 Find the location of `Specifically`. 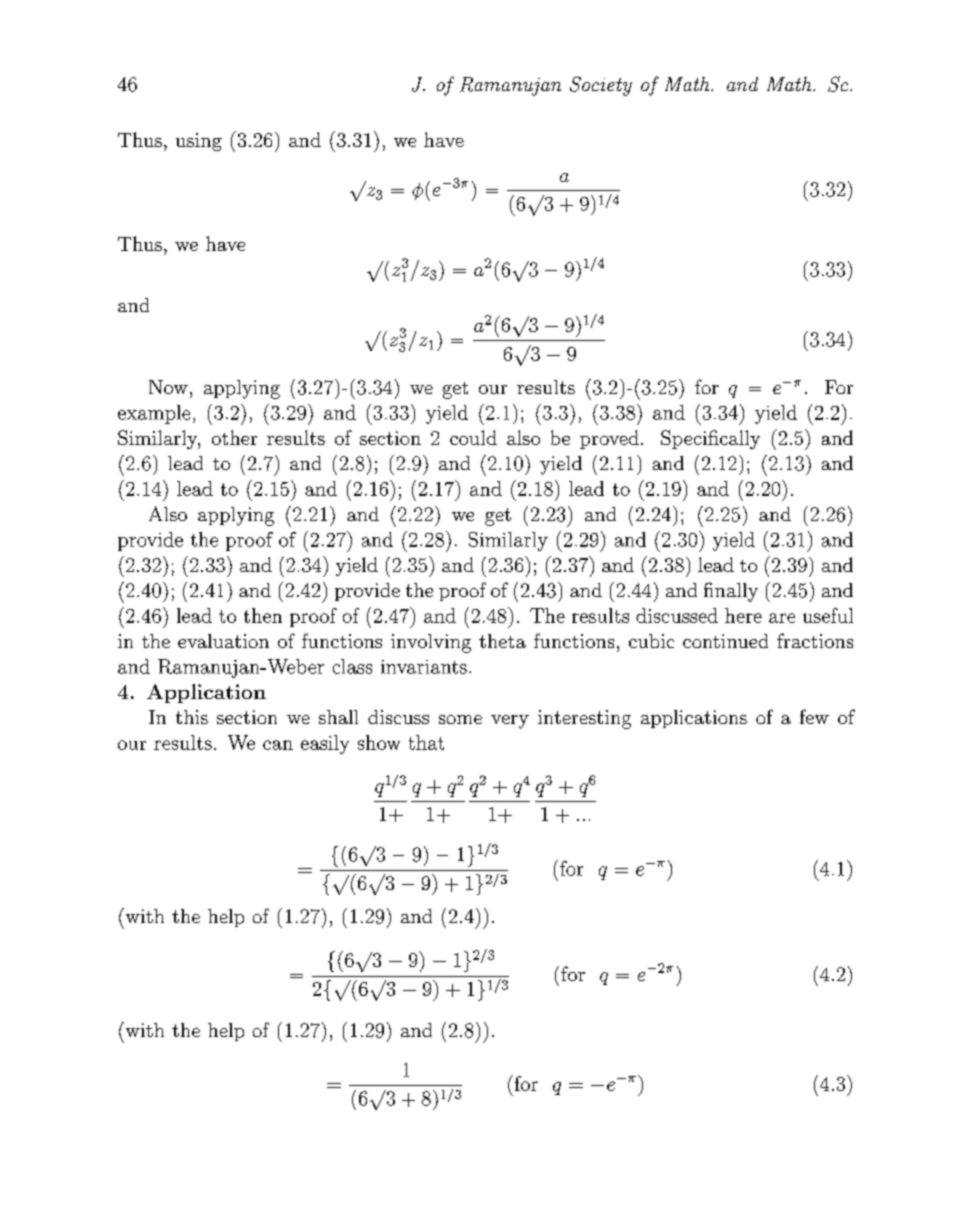

Specifically is located at coordinates (710, 439).
